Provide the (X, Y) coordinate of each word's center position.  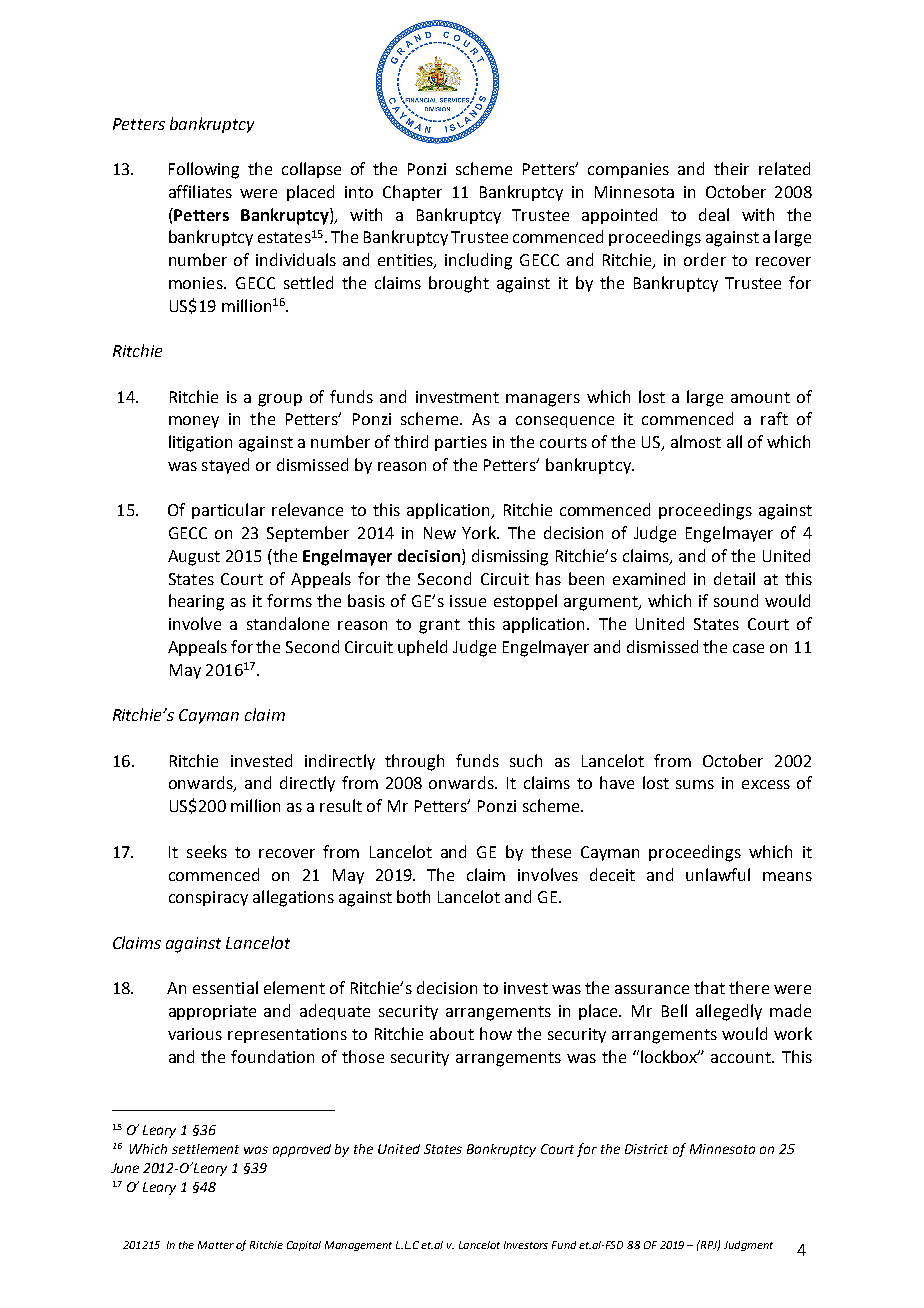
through (414, 762)
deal (714, 214)
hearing (196, 602)
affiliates (200, 191)
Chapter (412, 193)
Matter (216, 1245)
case (748, 648)
